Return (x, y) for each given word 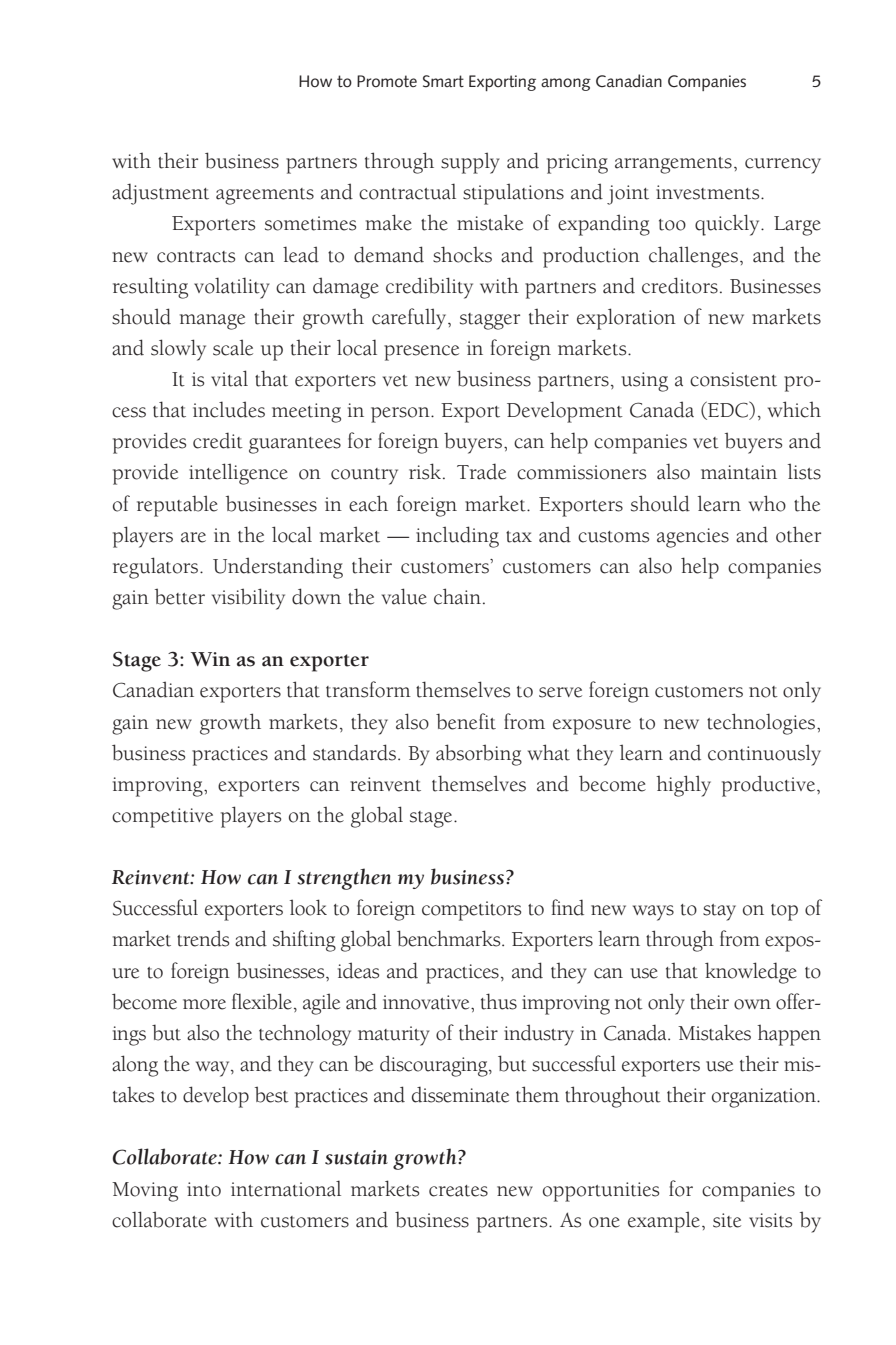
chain (457, 596)
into (204, 1189)
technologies (762, 724)
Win (210, 659)
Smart (443, 81)
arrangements (673, 165)
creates (458, 1191)
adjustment (160, 194)
